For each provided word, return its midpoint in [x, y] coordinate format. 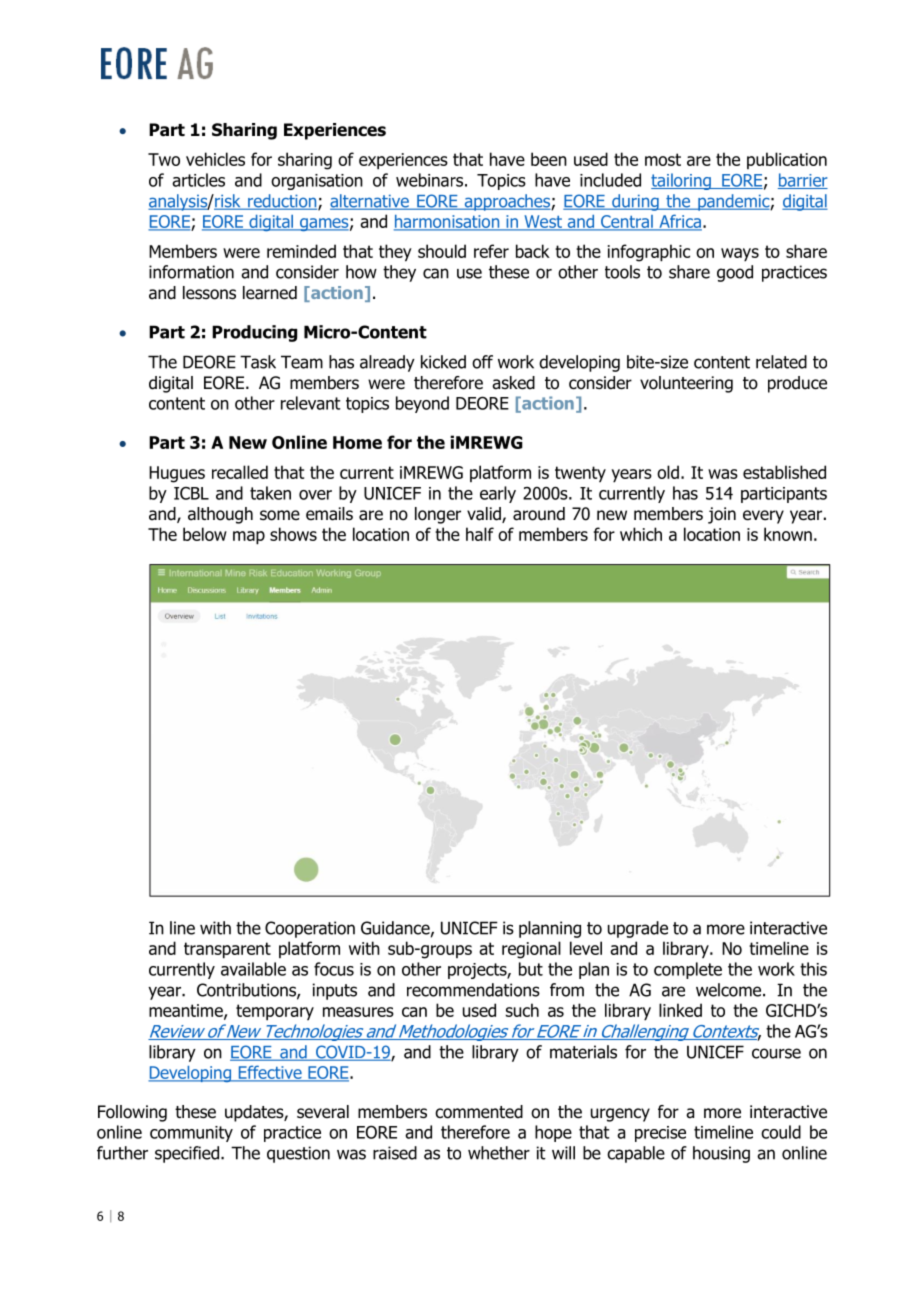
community [191, 1134]
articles [198, 180]
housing [721, 1154]
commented [479, 1112]
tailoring [682, 181]
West [543, 223]
